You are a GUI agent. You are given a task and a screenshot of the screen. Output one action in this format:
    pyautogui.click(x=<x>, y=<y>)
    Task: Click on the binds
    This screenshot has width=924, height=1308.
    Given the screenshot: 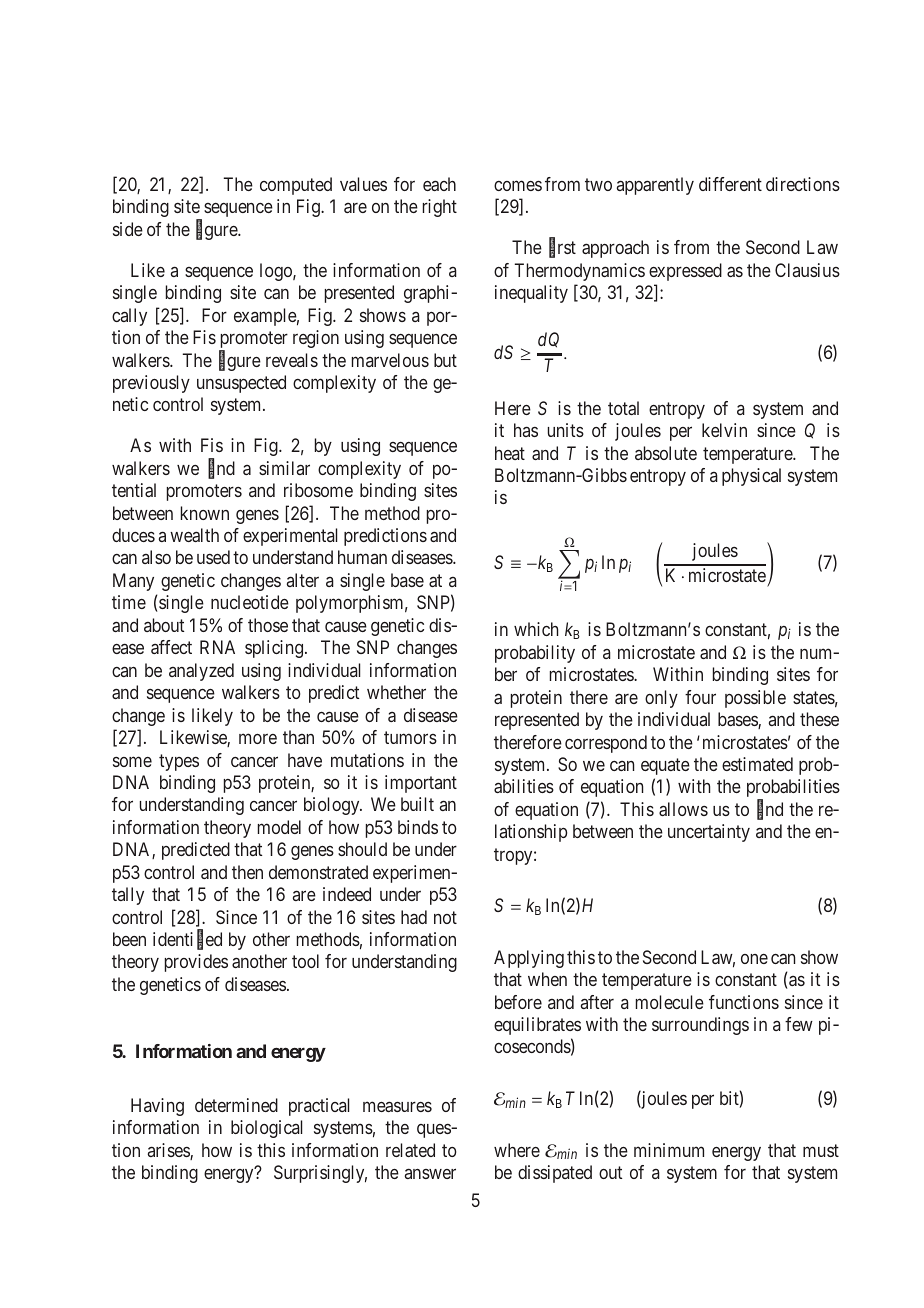 What is the action you would take?
    pyautogui.click(x=418, y=827)
